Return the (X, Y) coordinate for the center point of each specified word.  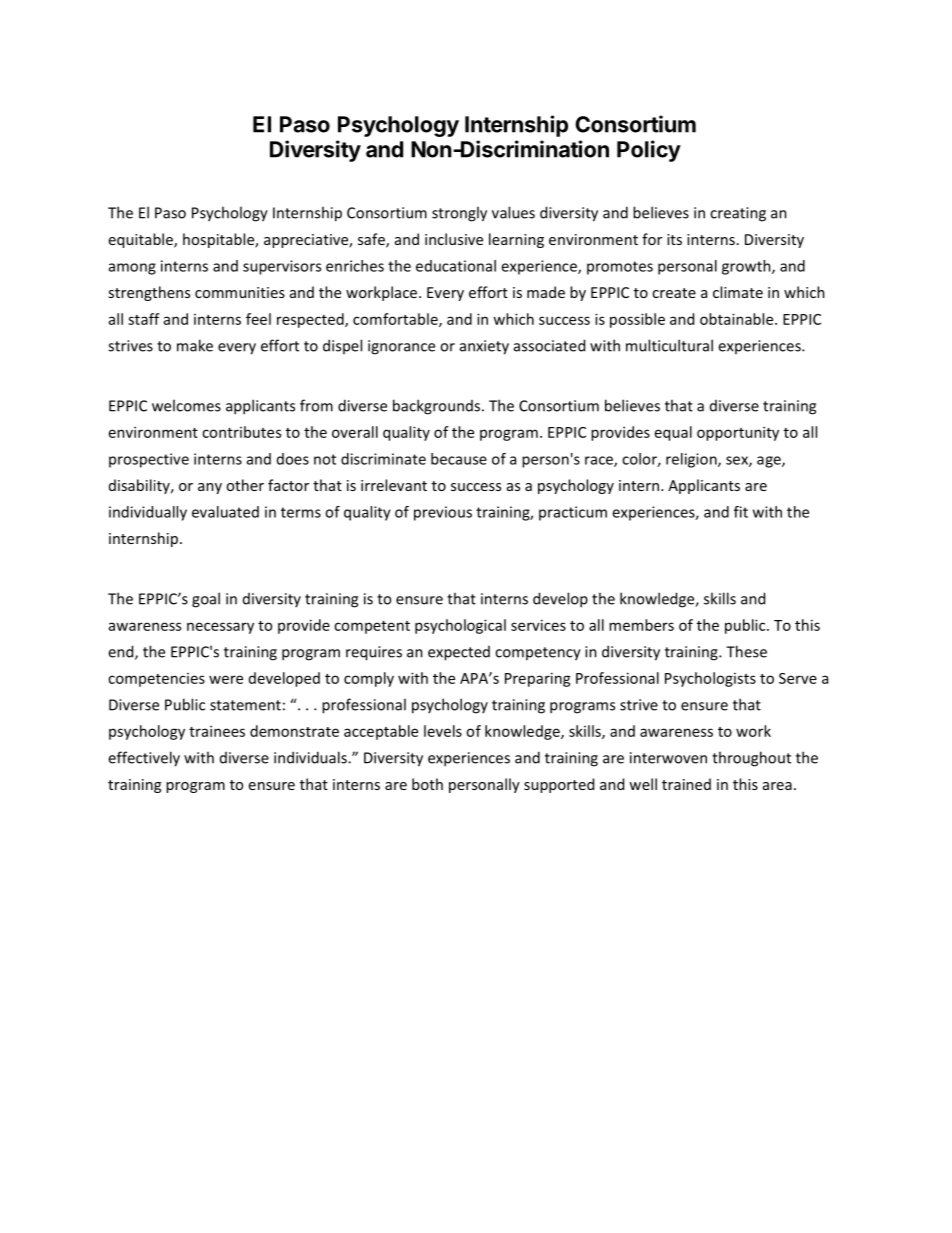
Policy (649, 151)
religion (692, 460)
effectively (144, 759)
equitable (142, 240)
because (459, 459)
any (210, 488)
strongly (459, 214)
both (427, 784)
